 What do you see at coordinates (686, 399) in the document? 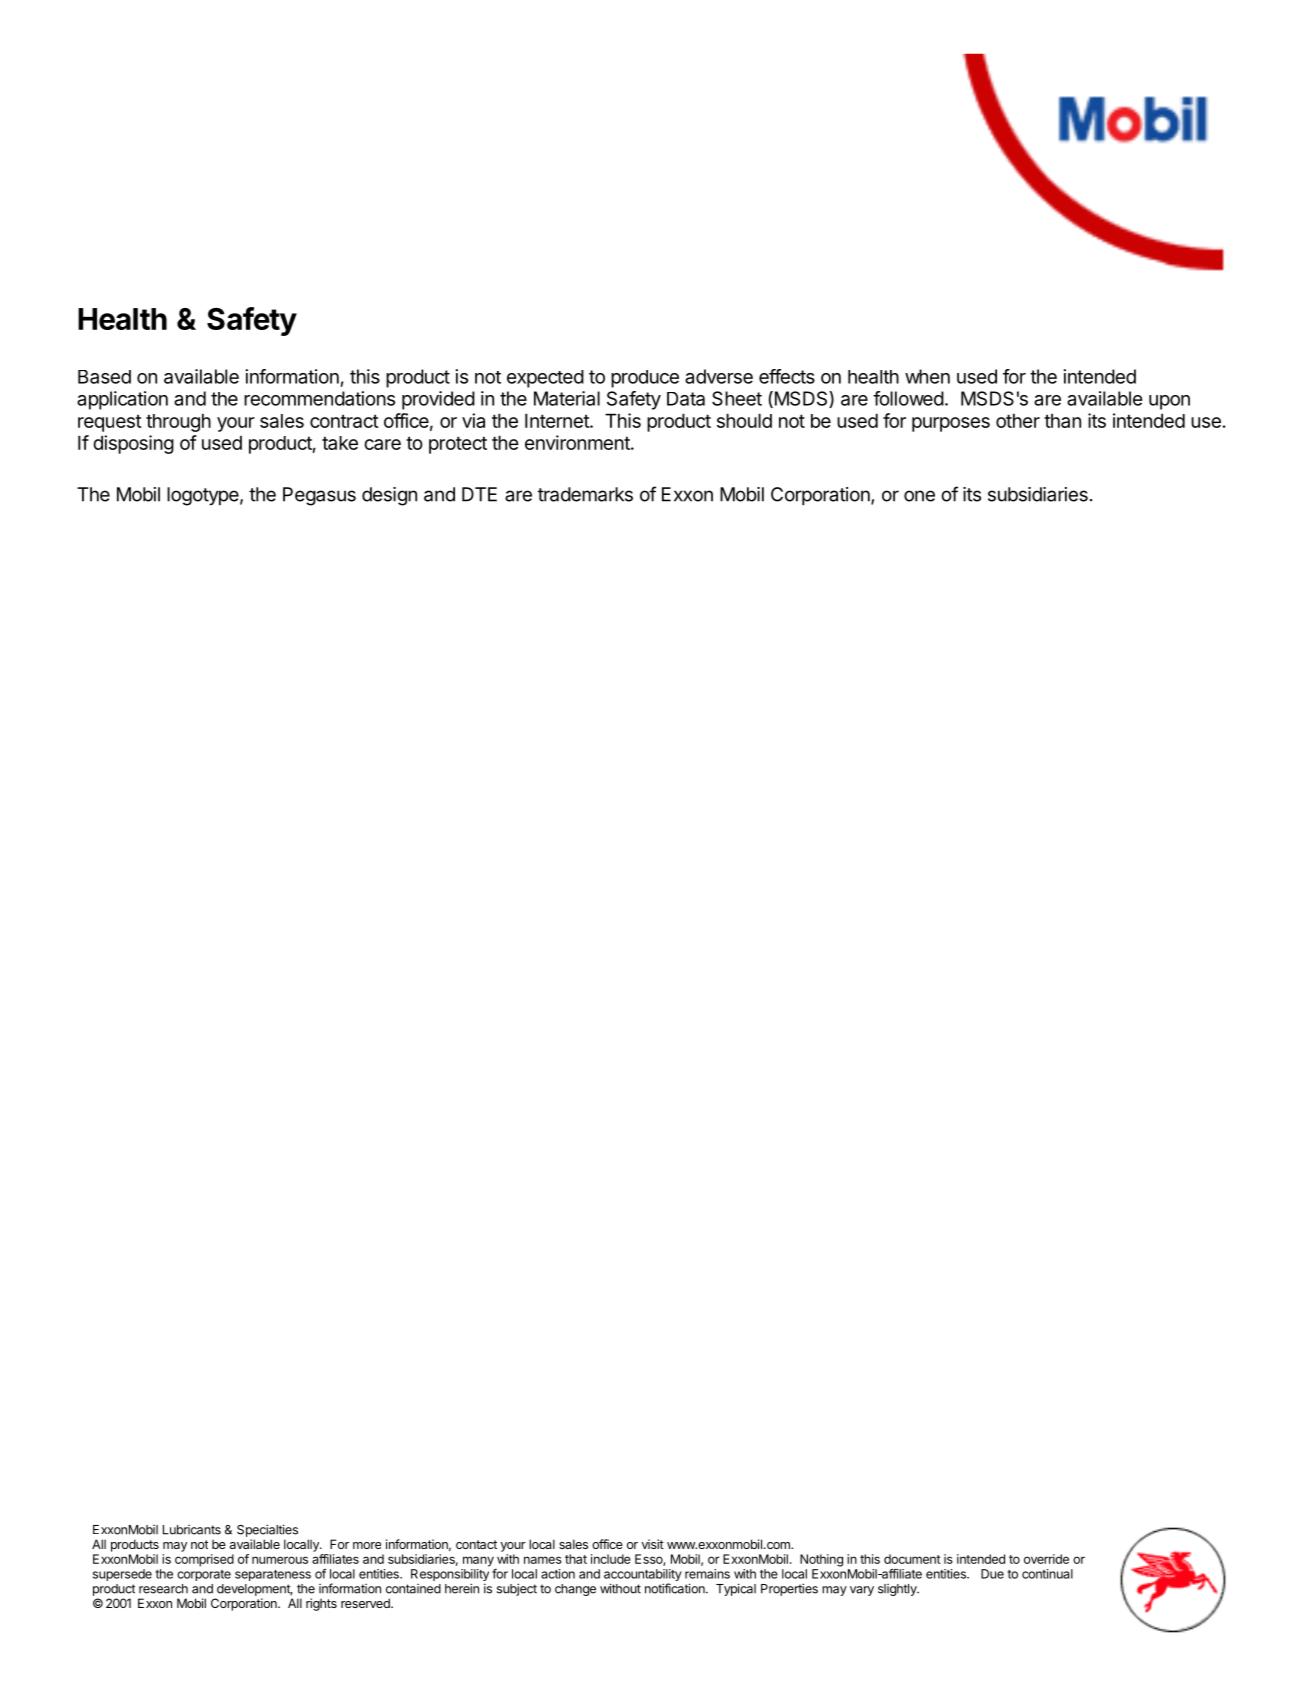
I see `Data` at bounding box center [686, 399].
